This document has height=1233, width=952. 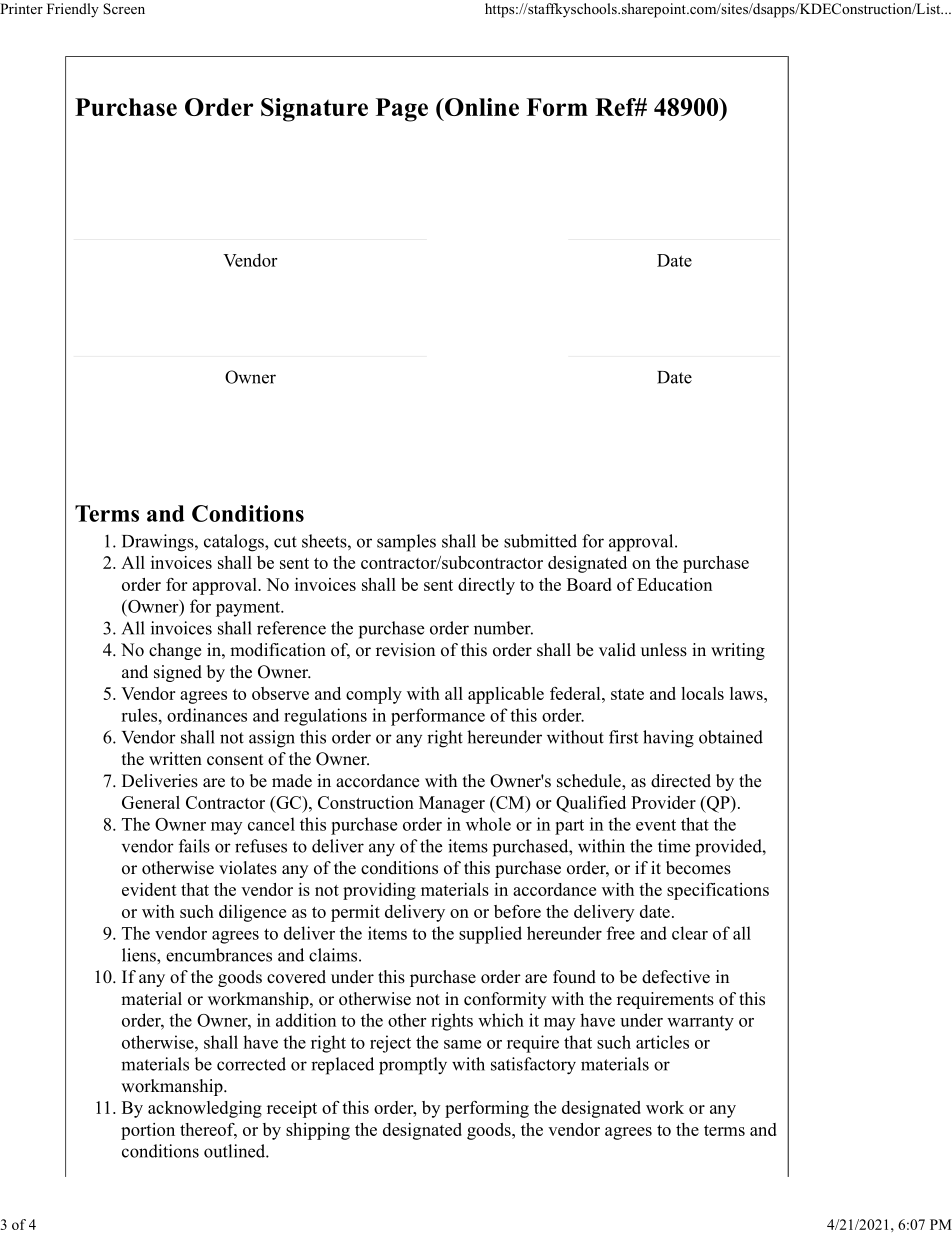 I want to click on Page, so click(x=402, y=110).
